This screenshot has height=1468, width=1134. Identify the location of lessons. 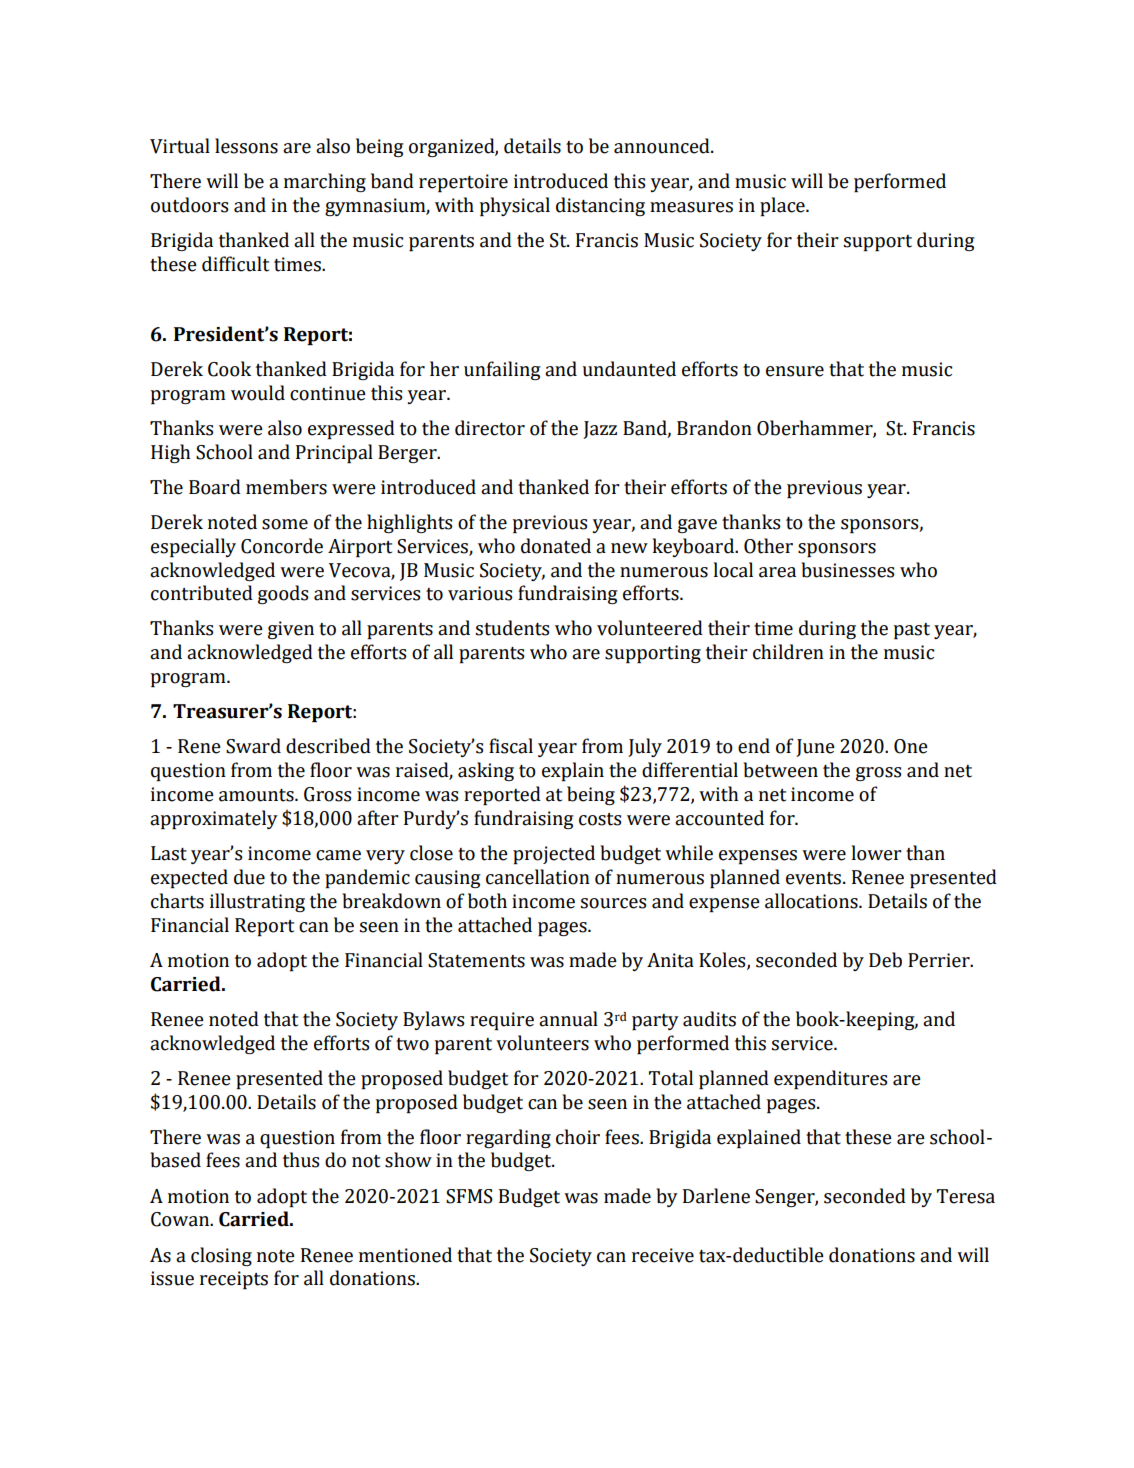
(246, 146).
